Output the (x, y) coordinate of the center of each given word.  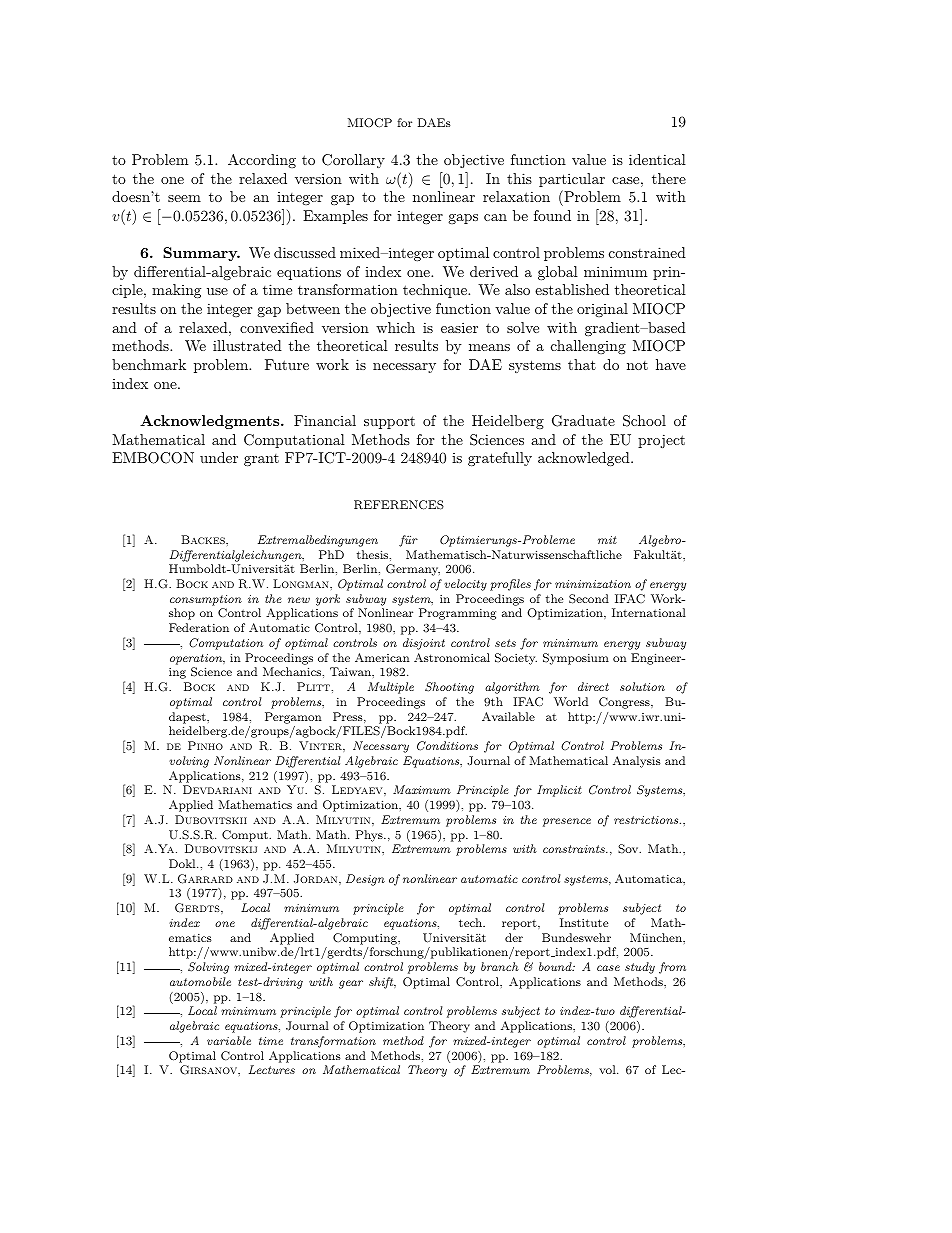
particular (572, 180)
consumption (206, 600)
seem (184, 198)
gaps (463, 219)
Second (589, 599)
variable (229, 1040)
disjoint (424, 644)
